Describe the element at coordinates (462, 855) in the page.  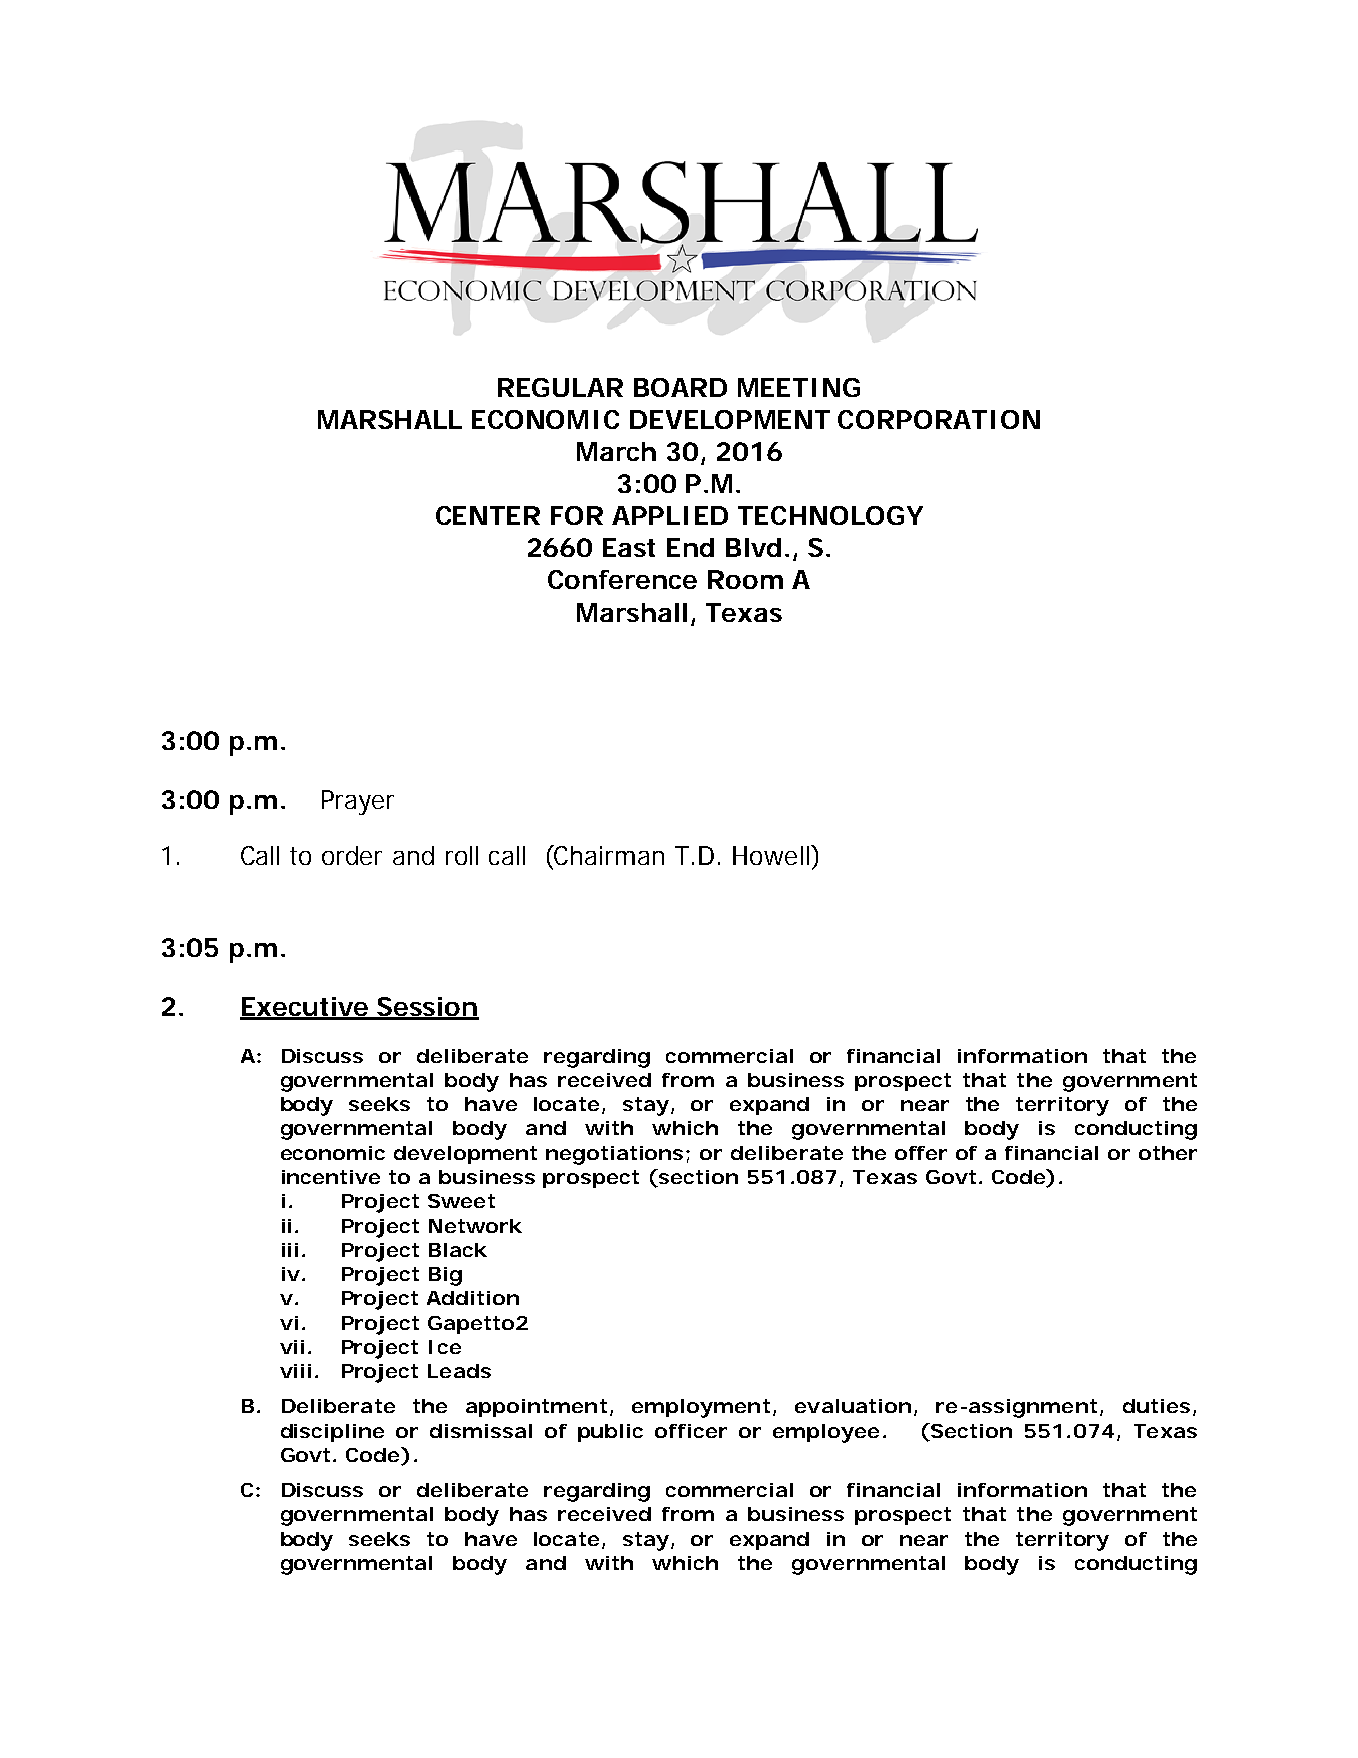
I see `roll` at that location.
